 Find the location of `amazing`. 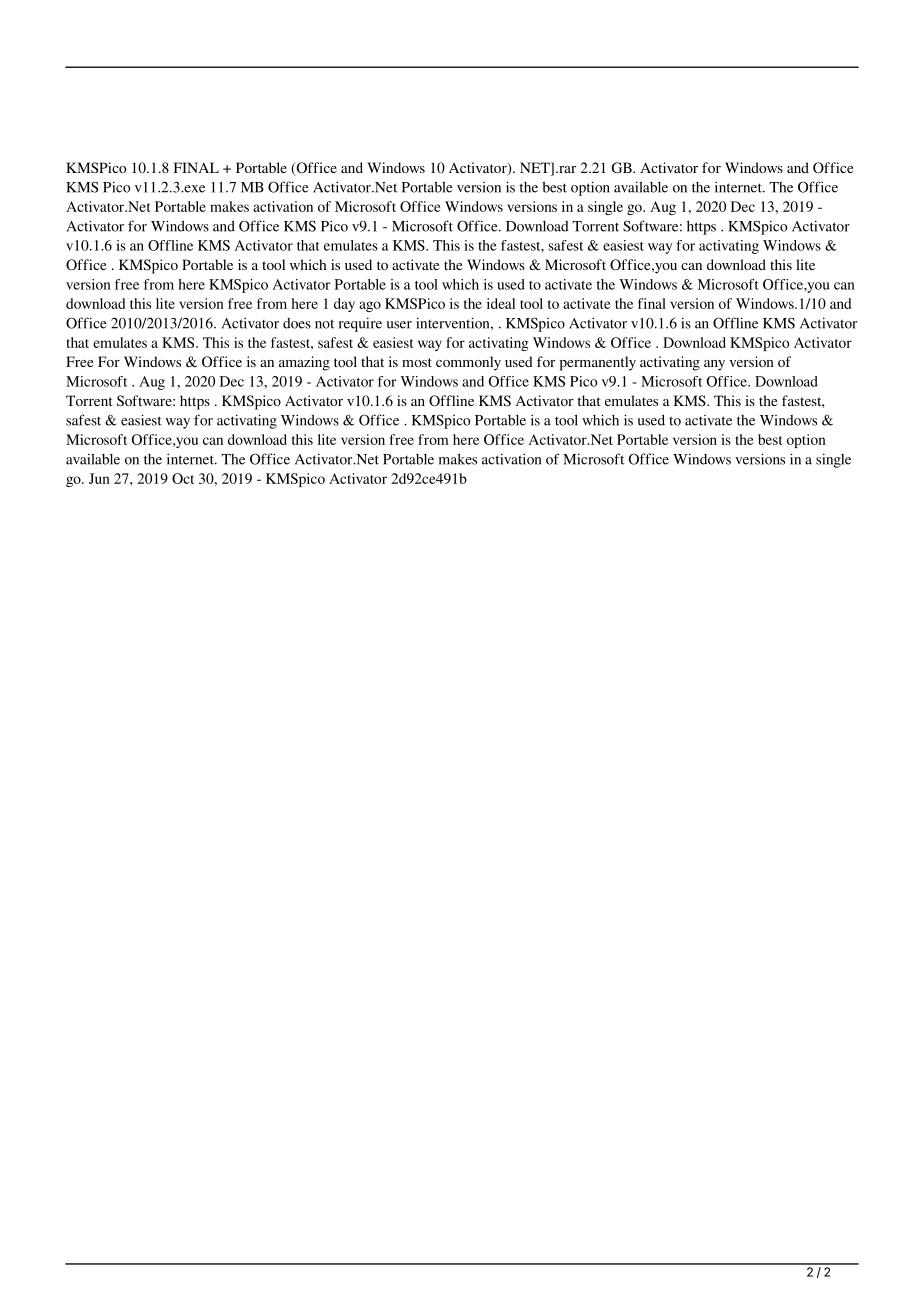

amazing is located at coordinates (304, 363).
